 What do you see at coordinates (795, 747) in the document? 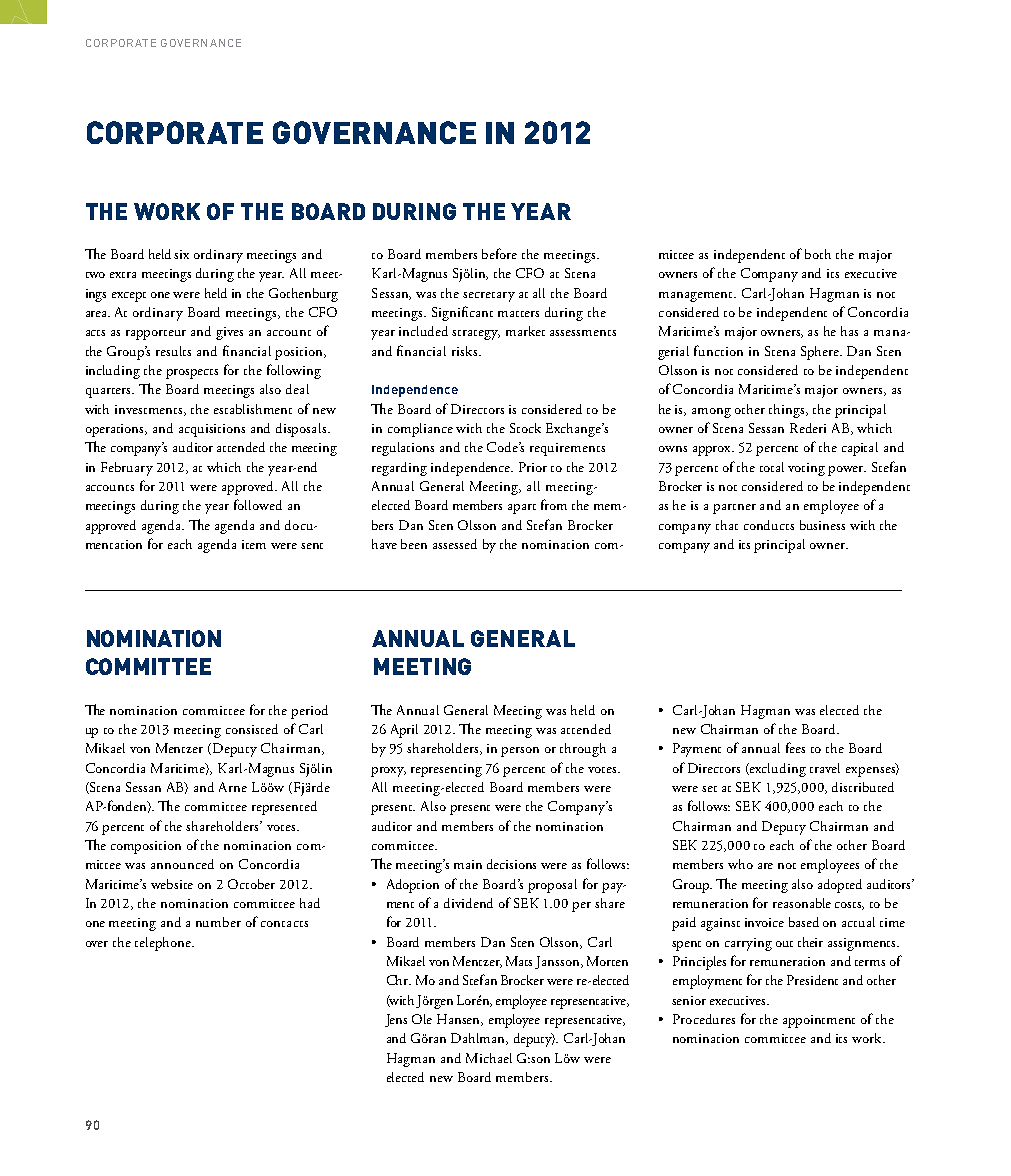
I see `fees` at bounding box center [795, 747].
